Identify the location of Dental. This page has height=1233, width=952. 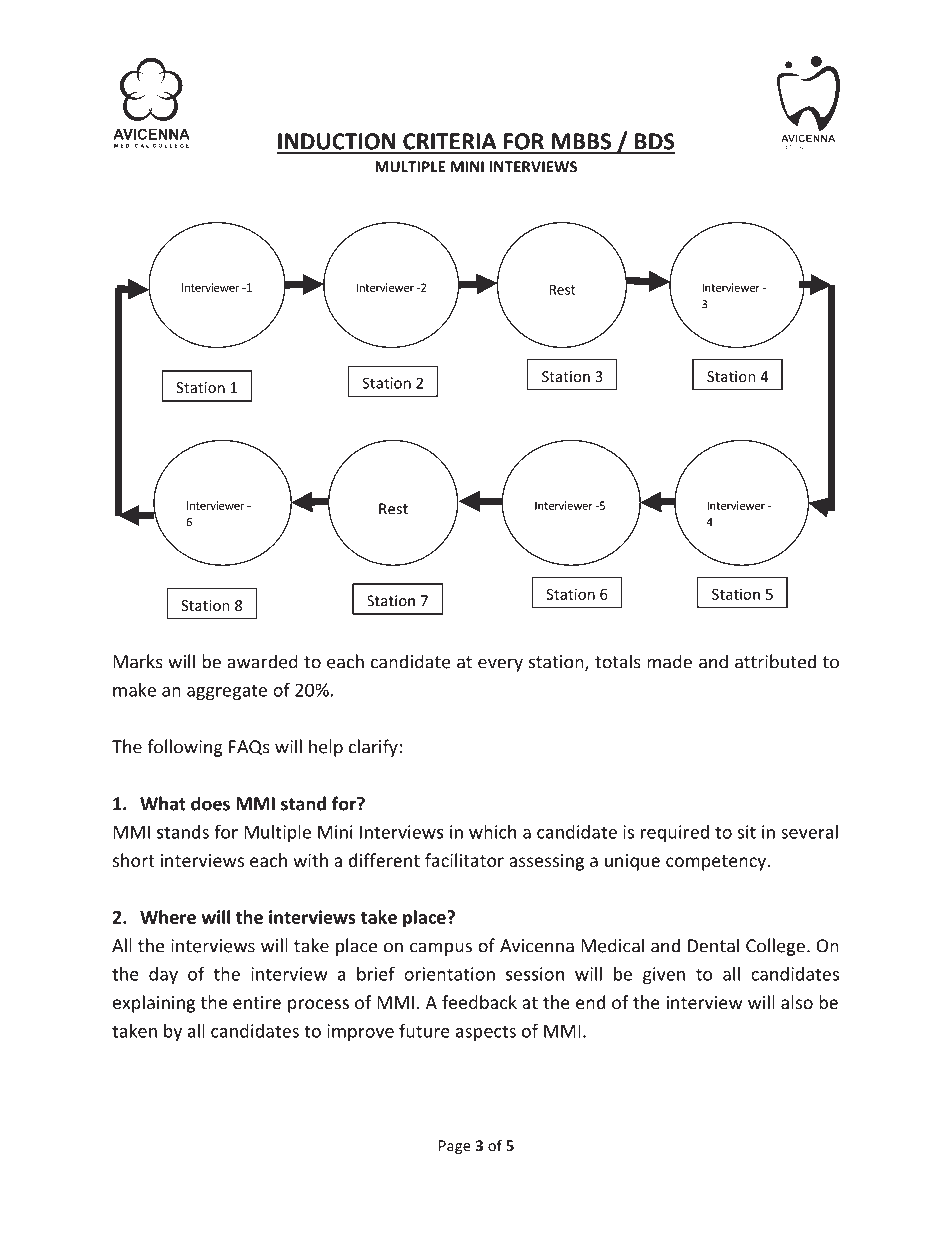
(713, 945).
